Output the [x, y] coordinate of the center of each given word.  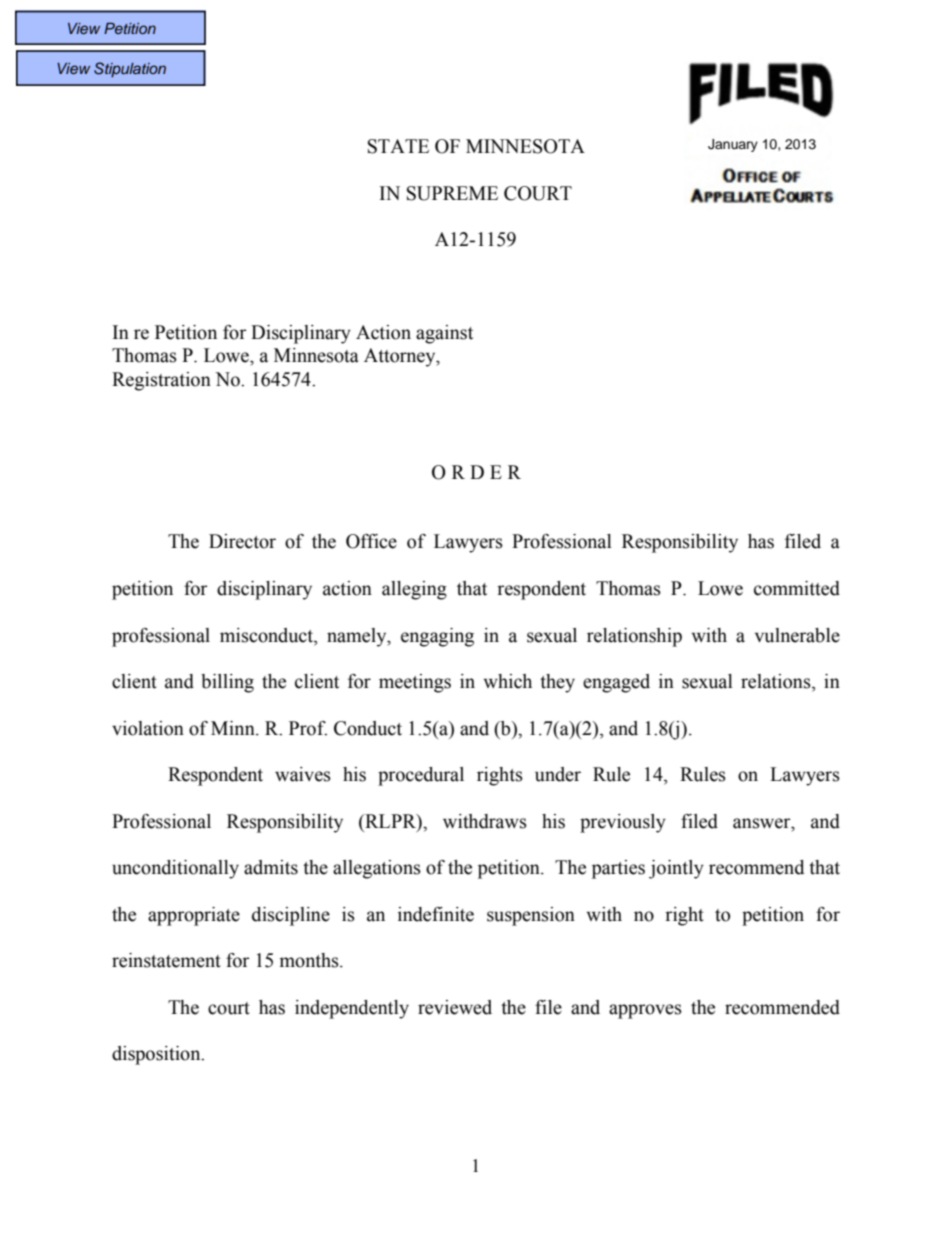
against [444, 334]
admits [271, 867]
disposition [157, 1055]
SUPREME [452, 193]
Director [242, 541]
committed [797, 588]
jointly [676, 869]
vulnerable [797, 635]
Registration [161, 381]
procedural [421, 776]
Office [371, 541]
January [733, 145]
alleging [414, 590]
